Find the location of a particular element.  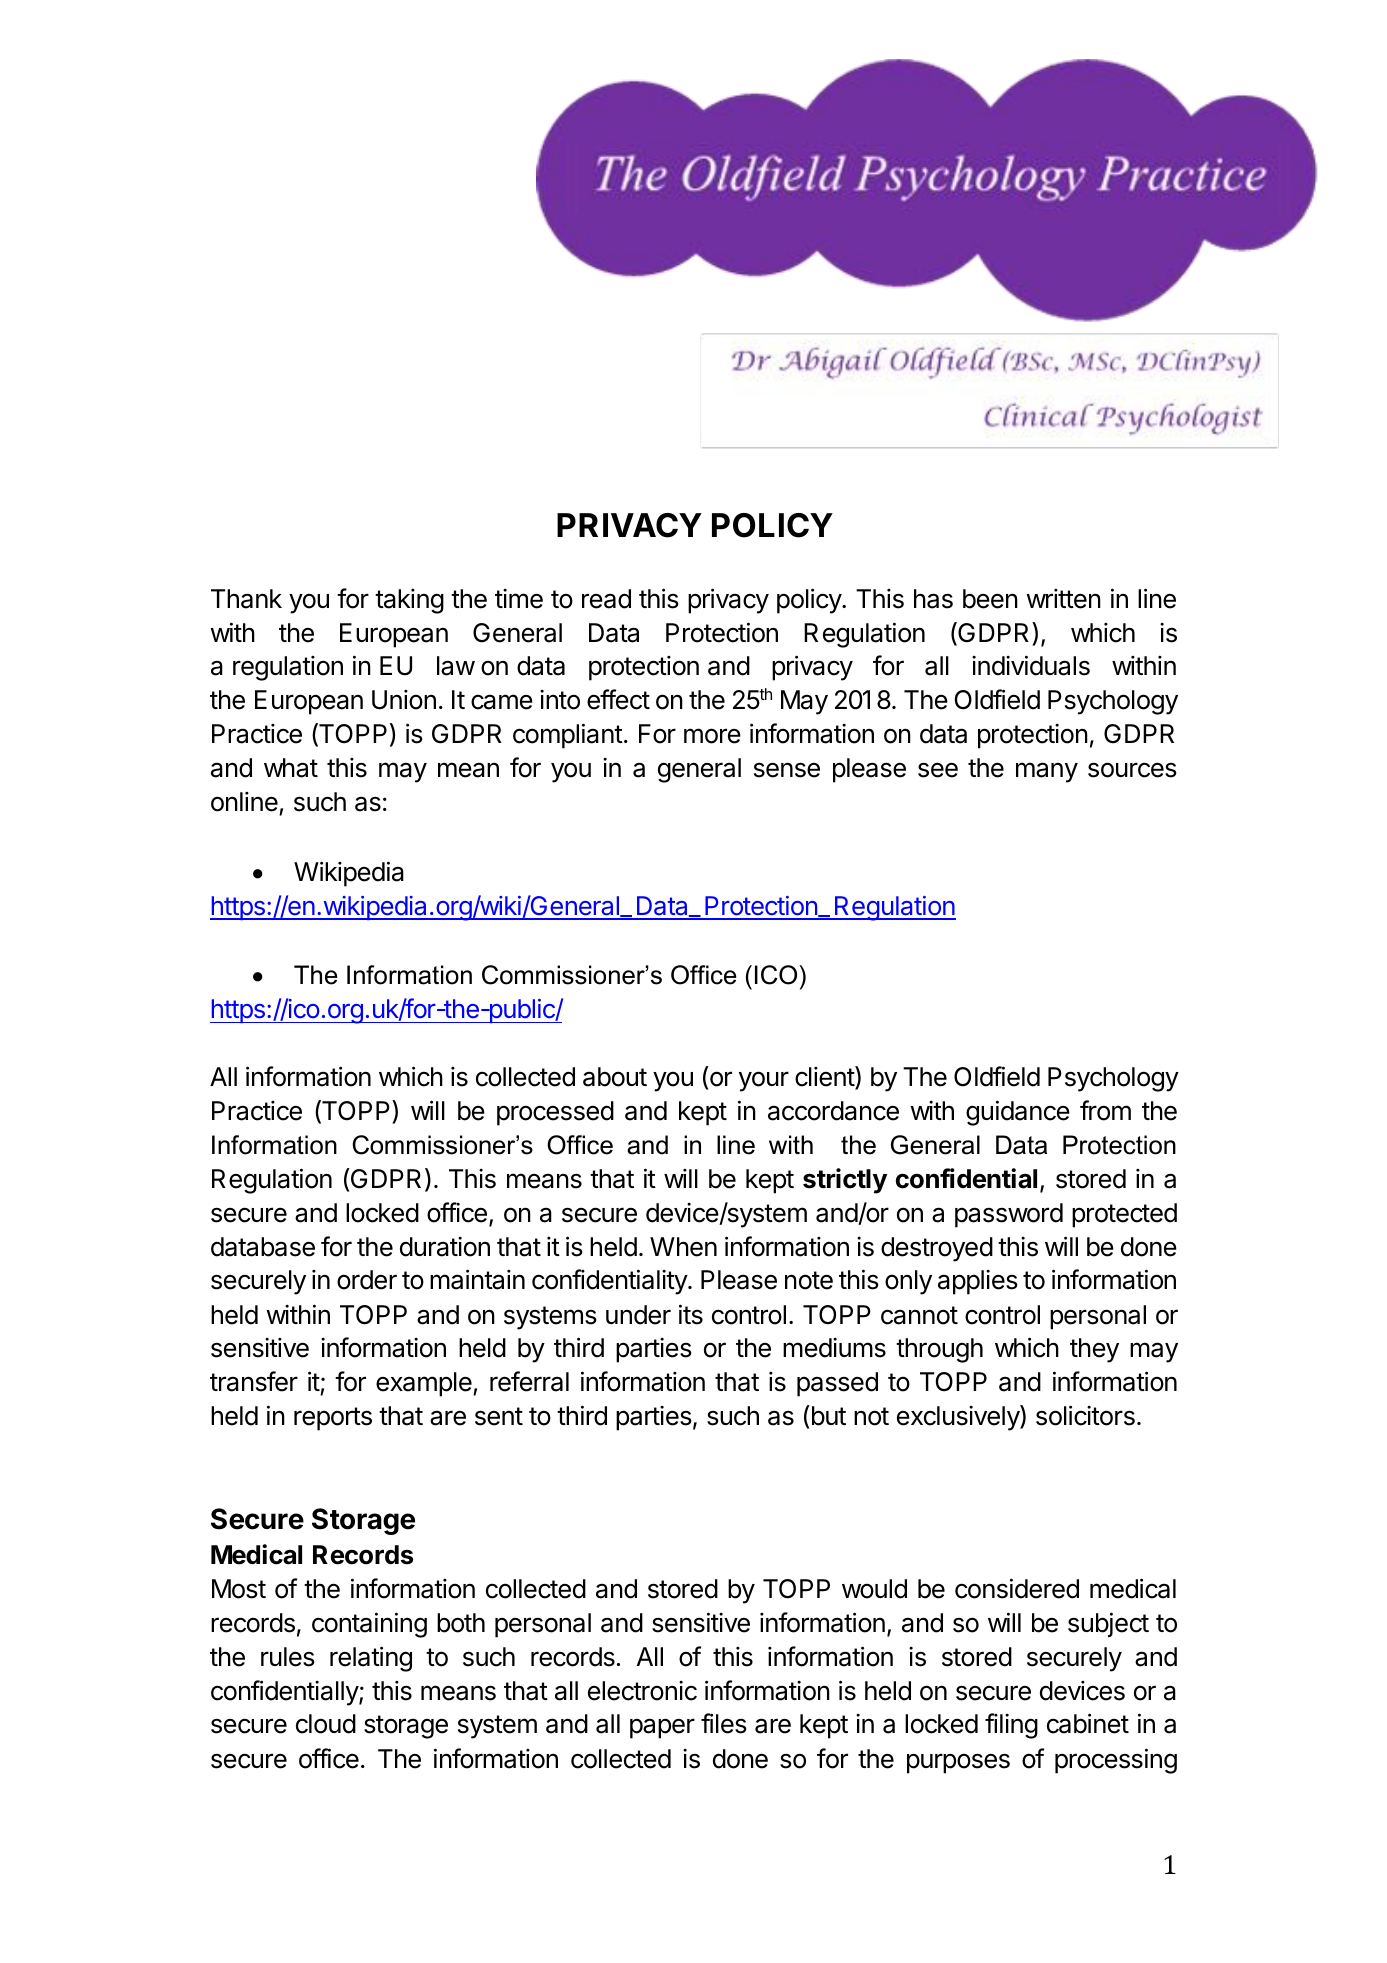

duration is located at coordinates (445, 1247).
